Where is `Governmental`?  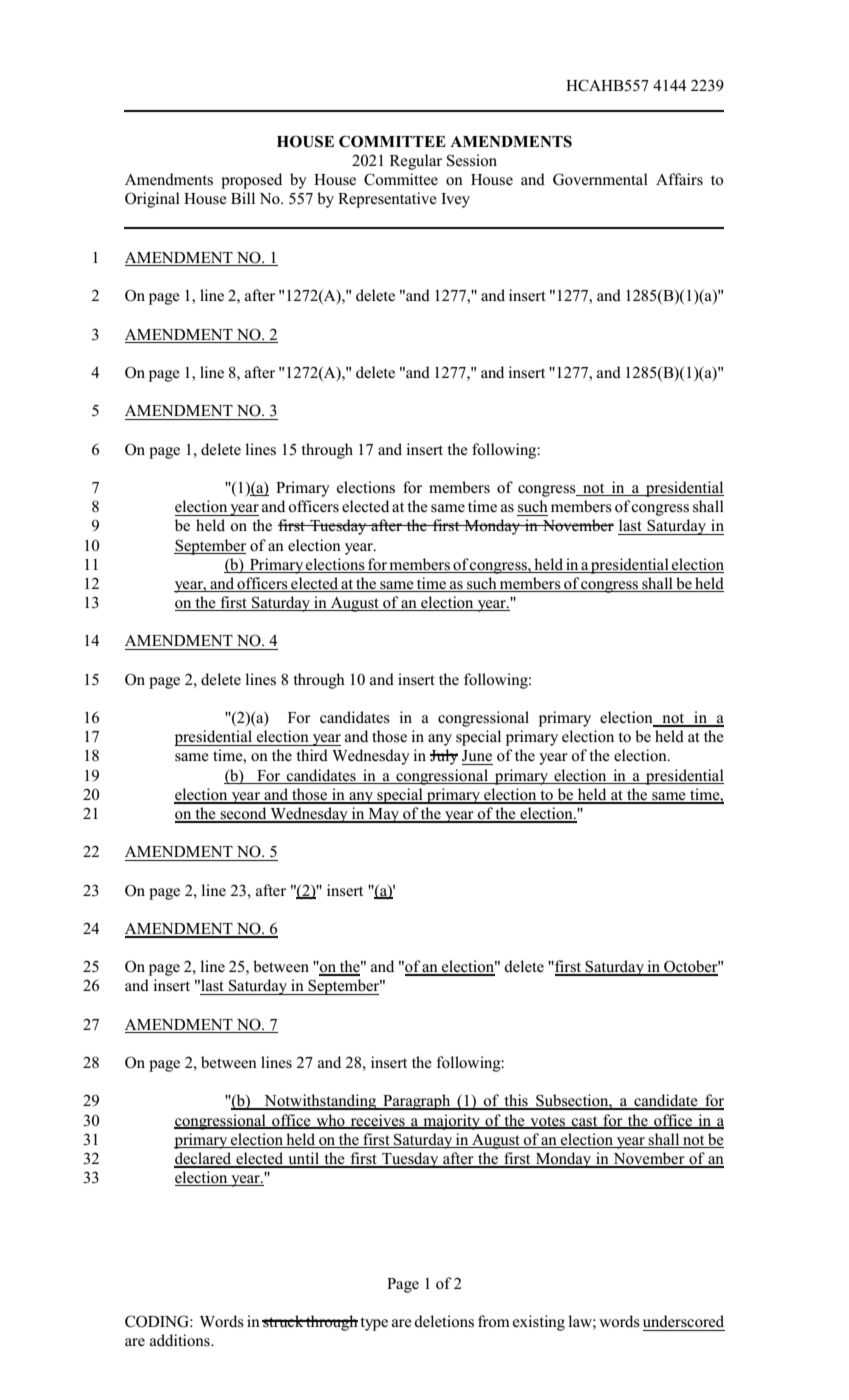
Governmental is located at coordinates (600, 179).
